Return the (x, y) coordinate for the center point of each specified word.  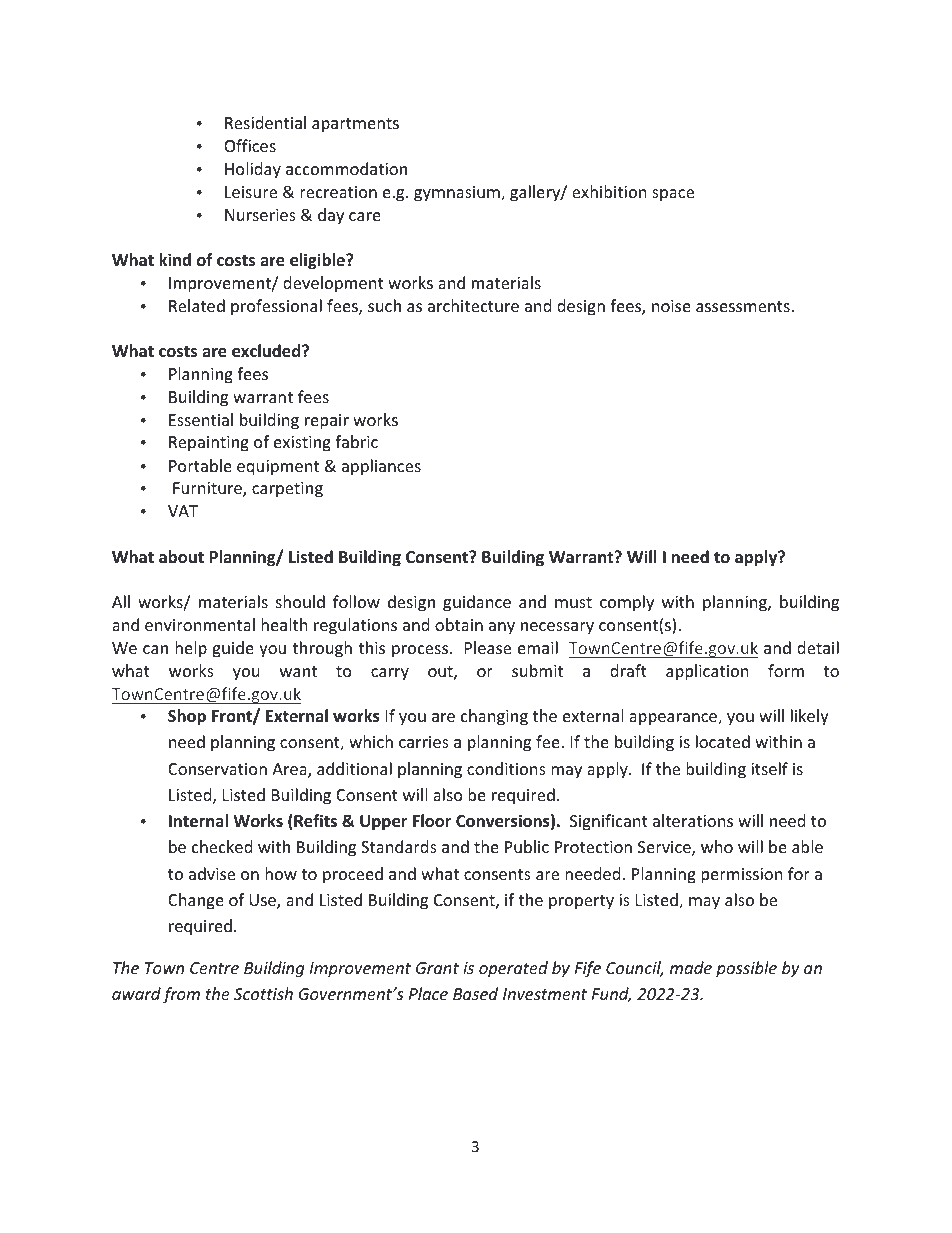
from (181, 995)
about (181, 557)
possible (746, 969)
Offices (250, 145)
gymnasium (458, 194)
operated (513, 969)
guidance (477, 603)
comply (627, 603)
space (673, 195)
